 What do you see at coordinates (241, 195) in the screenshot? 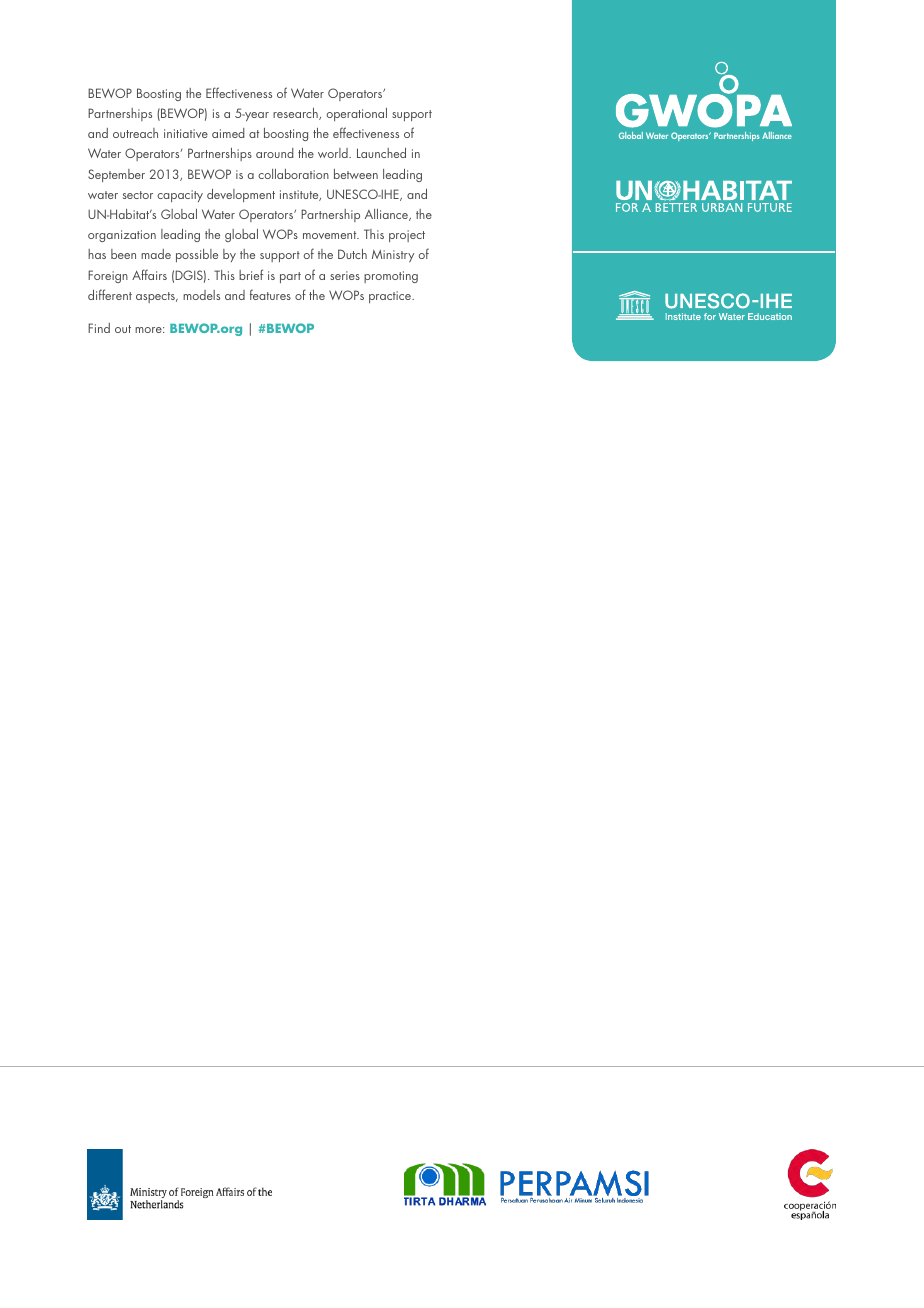
I see `development` at bounding box center [241, 195].
